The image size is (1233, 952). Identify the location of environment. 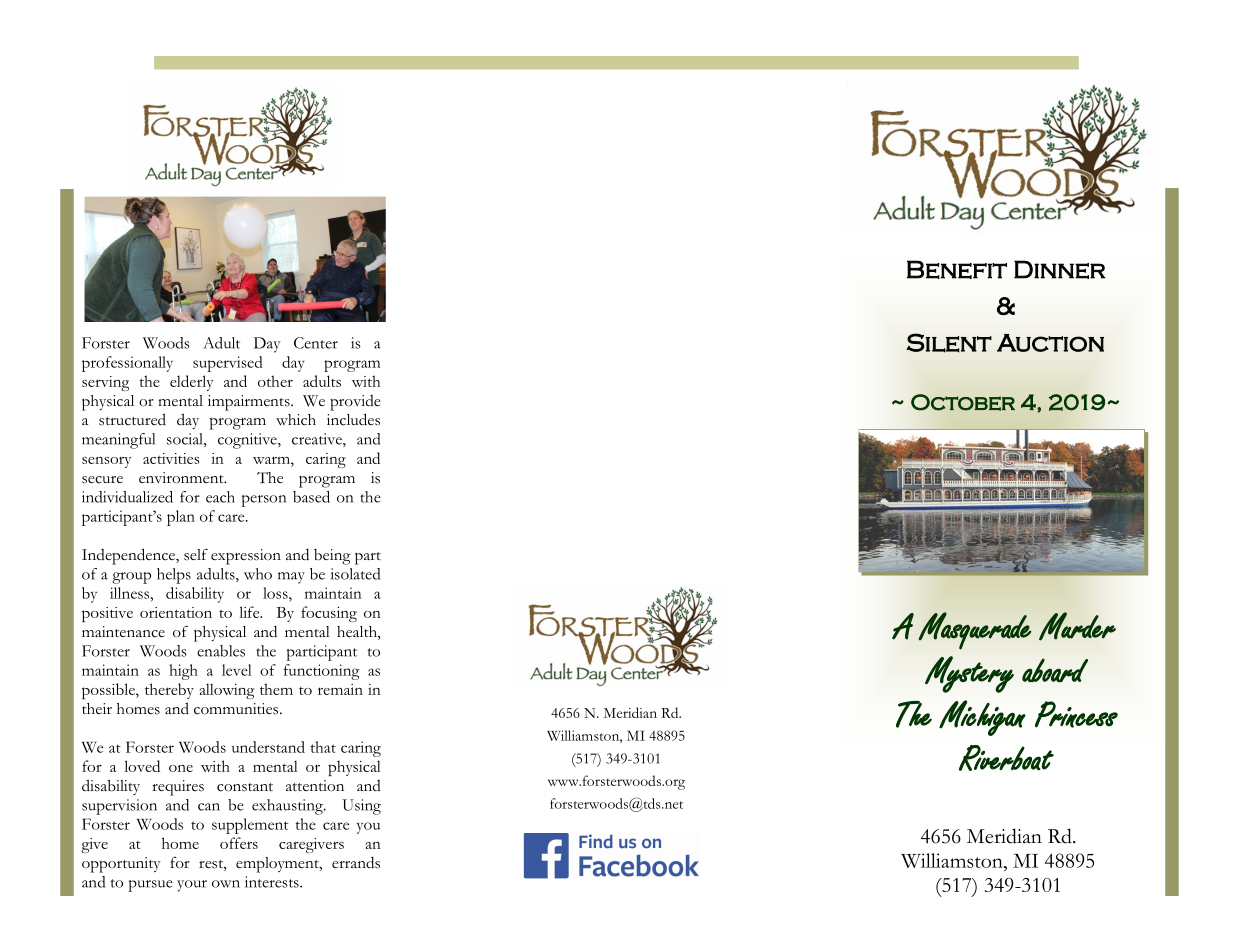
(182, 478).
